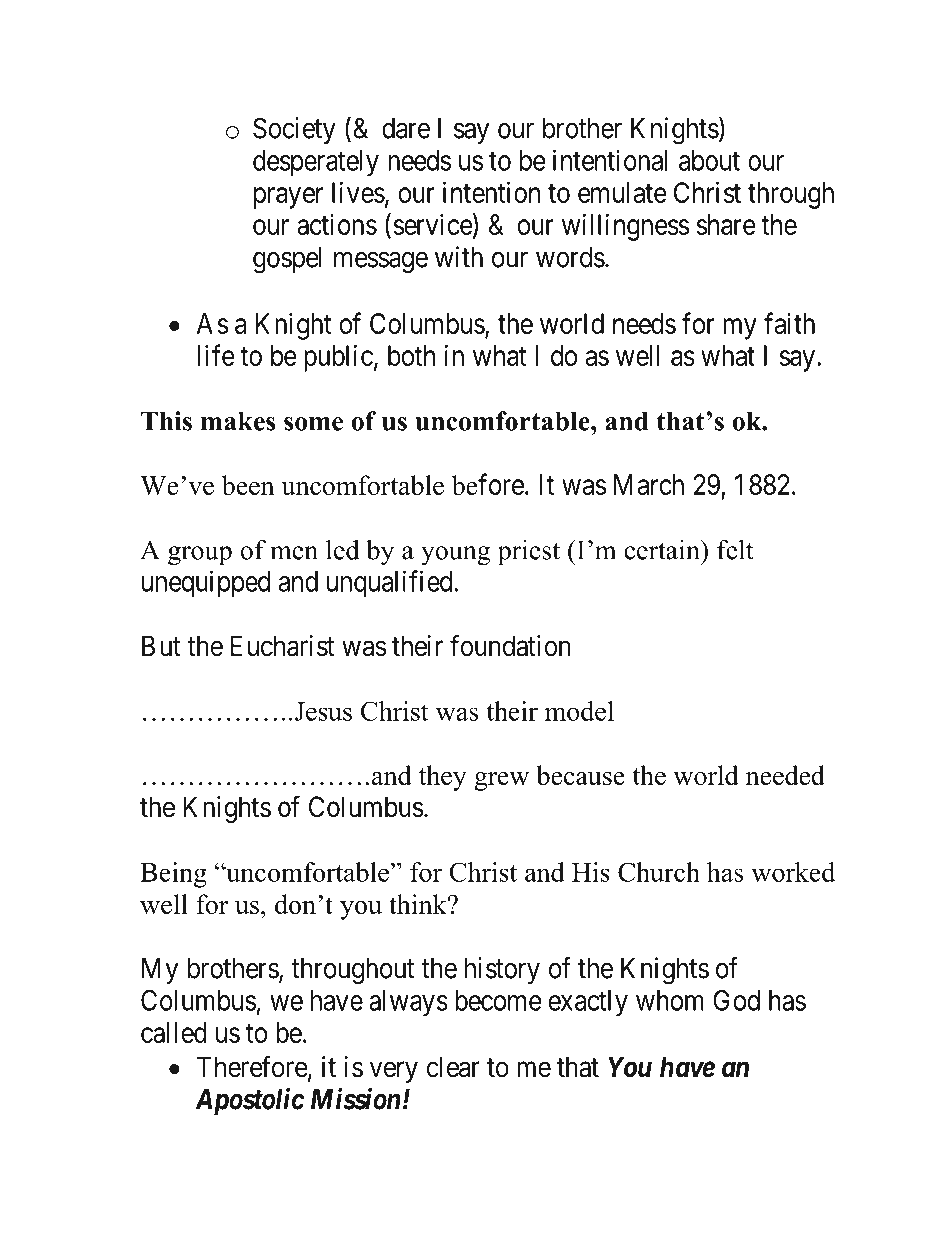 The image size is (952, 1233). Describe the element at coordinates (248, 485) in the screenshot. I see `been` at that location.
